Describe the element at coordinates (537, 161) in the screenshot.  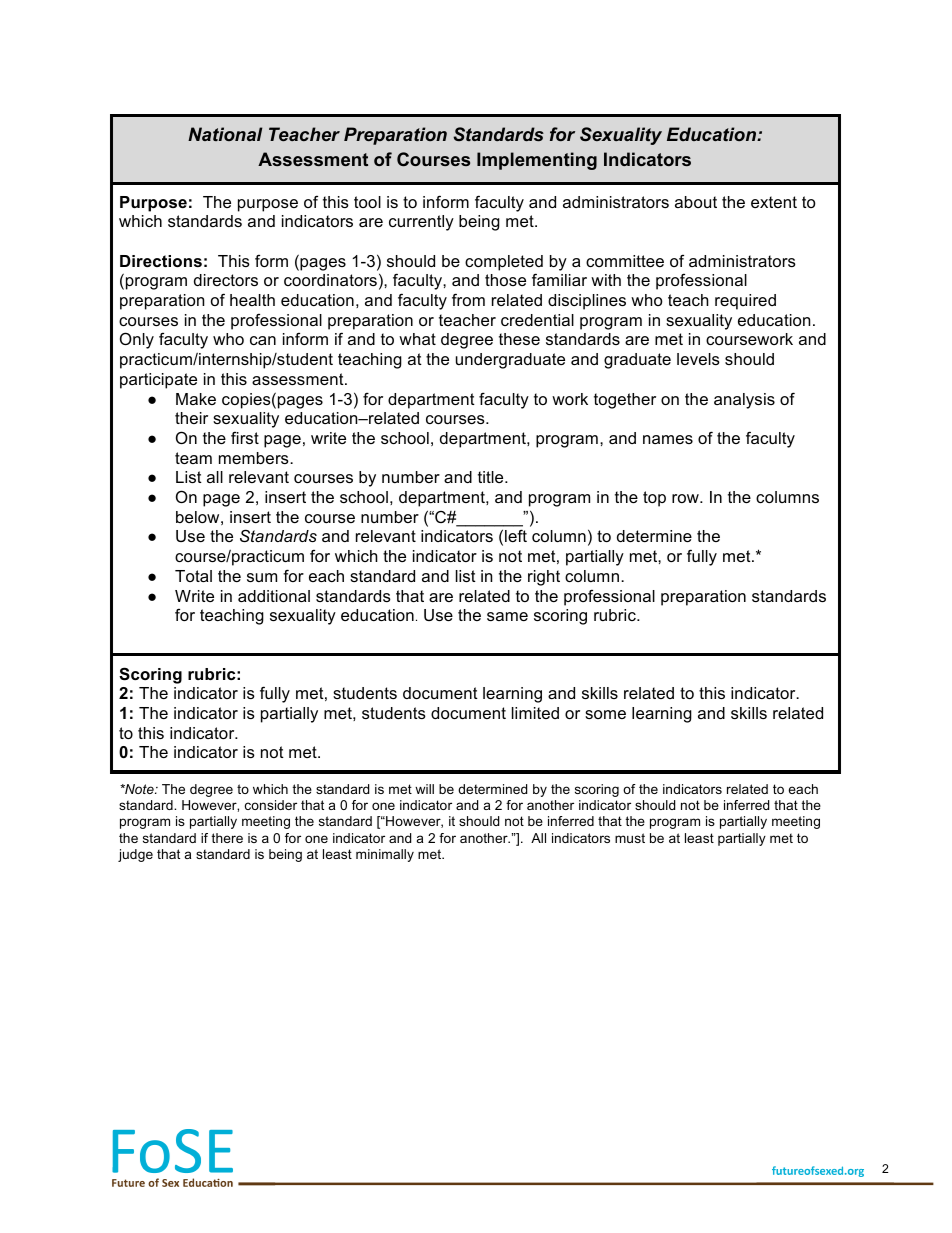
I see `Implementing` at that location.
